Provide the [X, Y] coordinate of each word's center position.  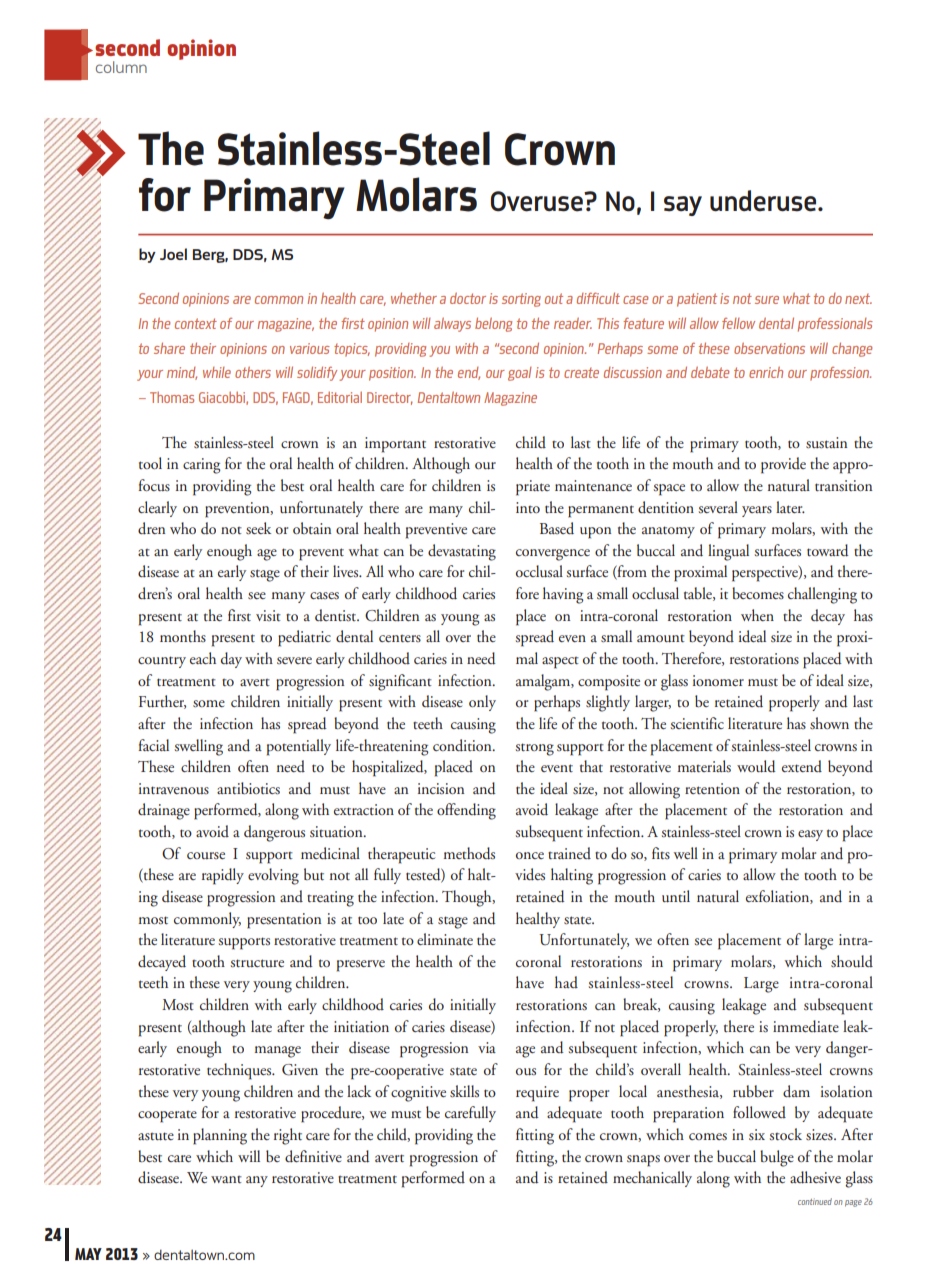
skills [464, 1091]
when [757, 615]
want [226, 1179]
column [121, 67]
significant [400, 682]
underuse [764, 201]
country [162, 662]
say [683, 206]
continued [815, 1201]
